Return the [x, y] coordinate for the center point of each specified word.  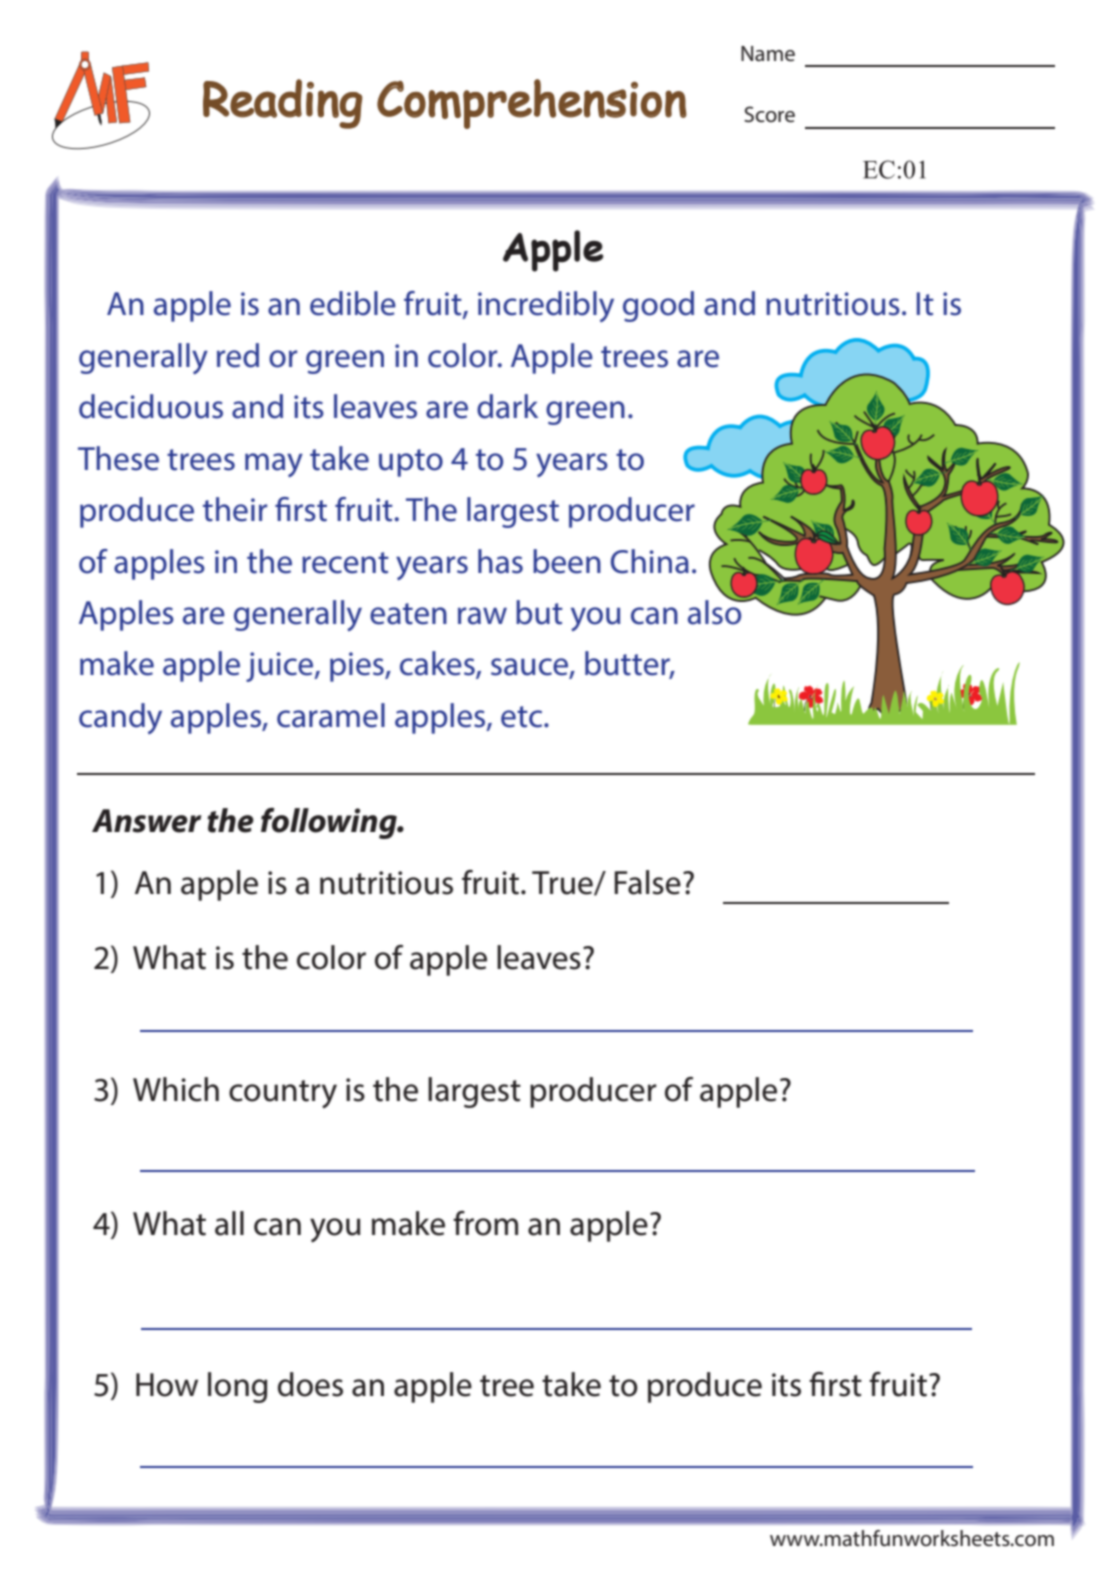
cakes [438, 664]
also [716, 611]
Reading [282, 104]
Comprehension [532, 104]
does [310, 1384]
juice [281, 667]
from [485, 1223]
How [167, 1385]
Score [769, 114]
